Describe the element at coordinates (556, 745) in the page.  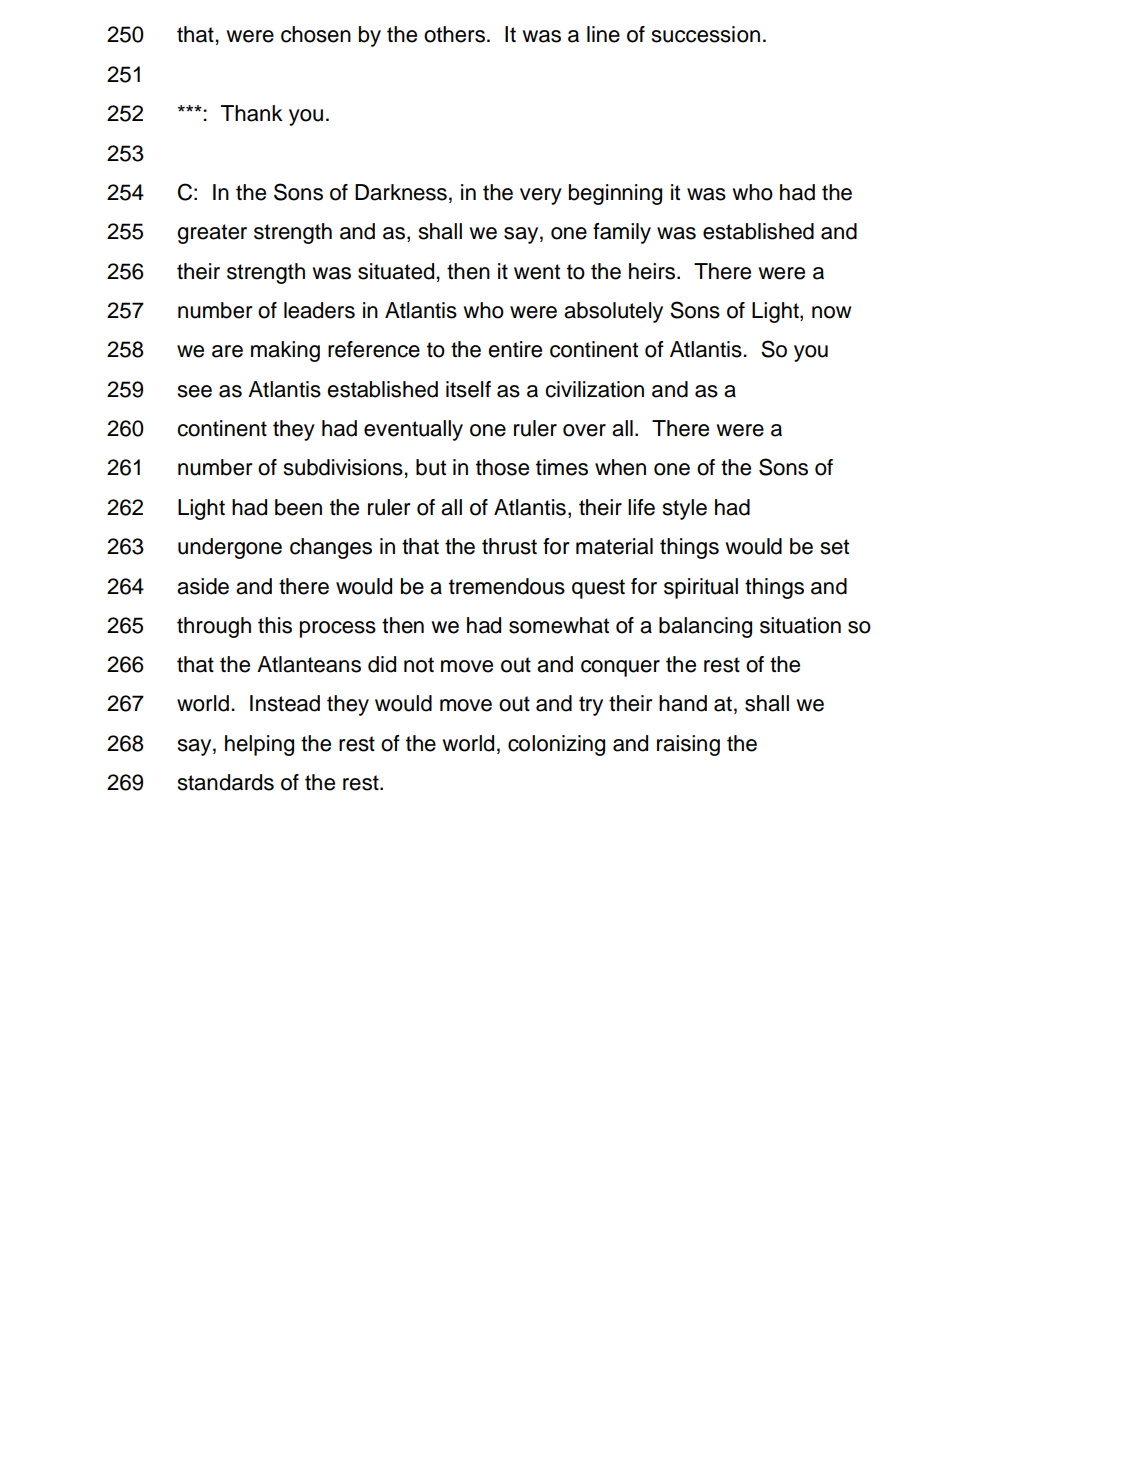
I see `colonizing` at that location.
